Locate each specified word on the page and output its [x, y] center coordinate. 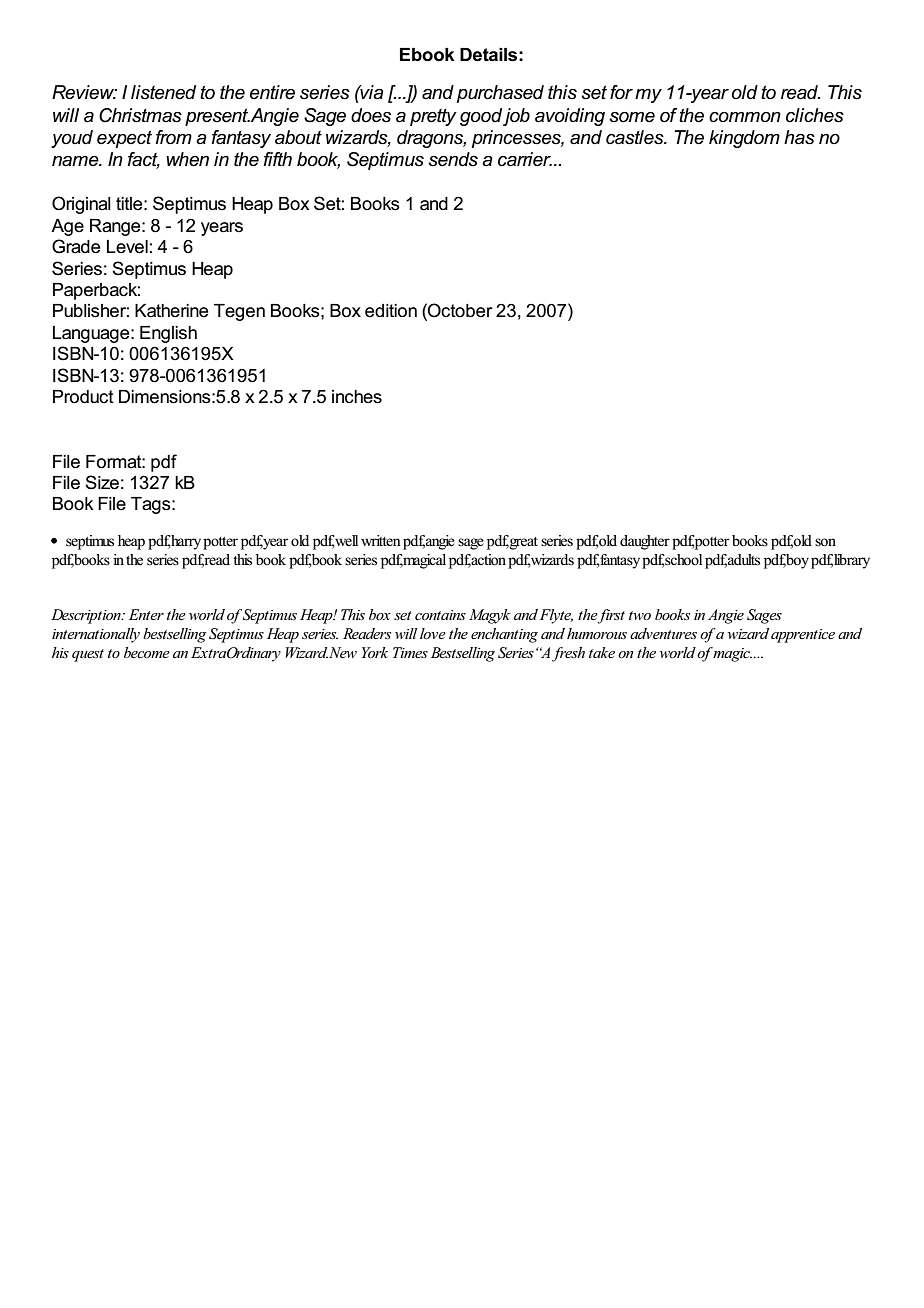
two [640, 615]
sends [453, 159]
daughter [645, 542]
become [147, 652]
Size [102, 482]
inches [357, 397]
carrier [525, 159]
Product [83, 397]
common [745, 117]
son [825, 542]
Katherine [171, 311]
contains [440, 615]
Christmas [140, 115]
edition [391, 311]
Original [81, 205]
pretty [433, 117]
